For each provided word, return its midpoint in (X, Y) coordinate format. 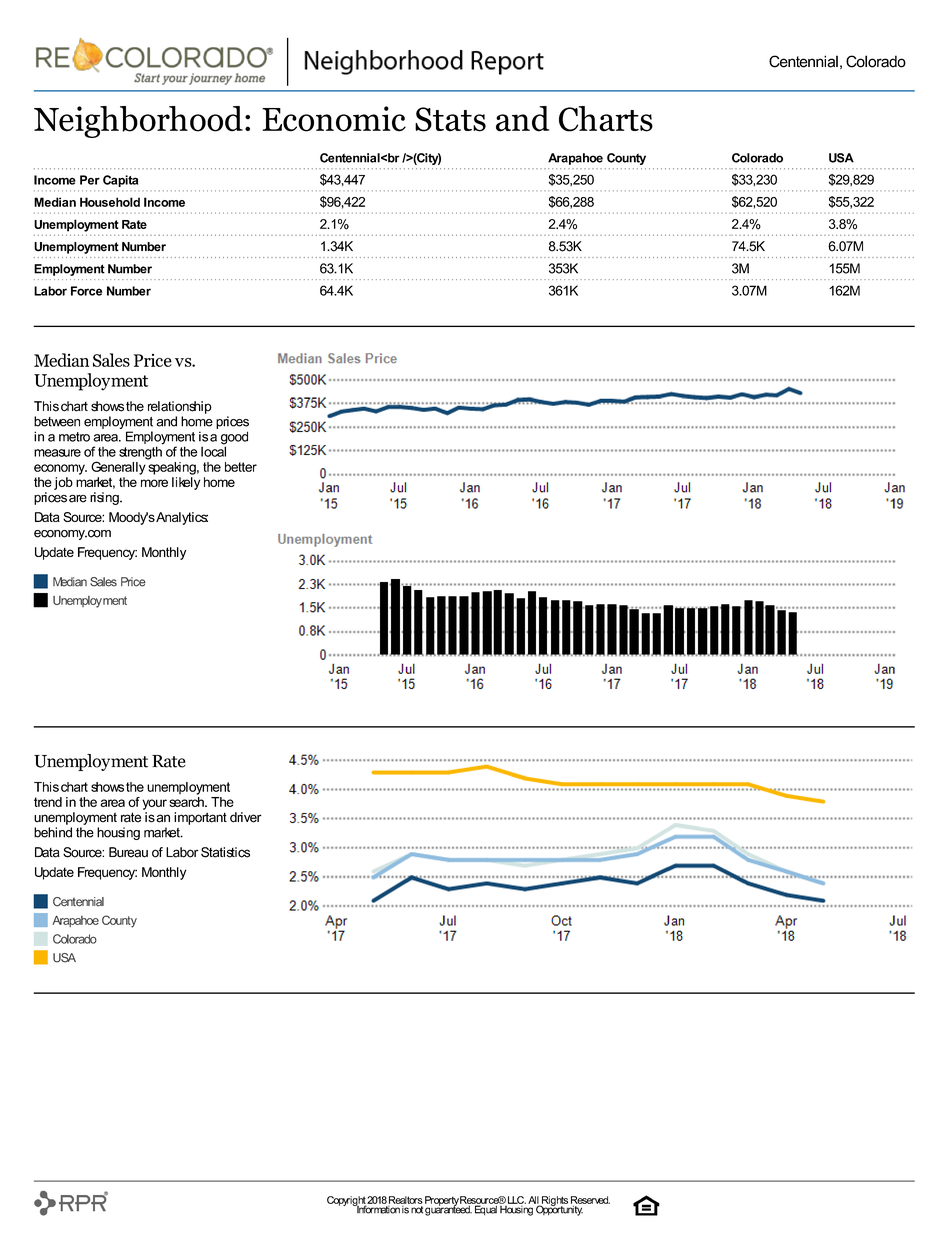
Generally (119, 467)
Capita (120, 181)
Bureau (128, 852)
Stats (450, 119)
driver (246, 817)
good (234, 439)
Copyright (347, 1202)
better (241, 467)
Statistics (225, 852)
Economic (334, 119)
